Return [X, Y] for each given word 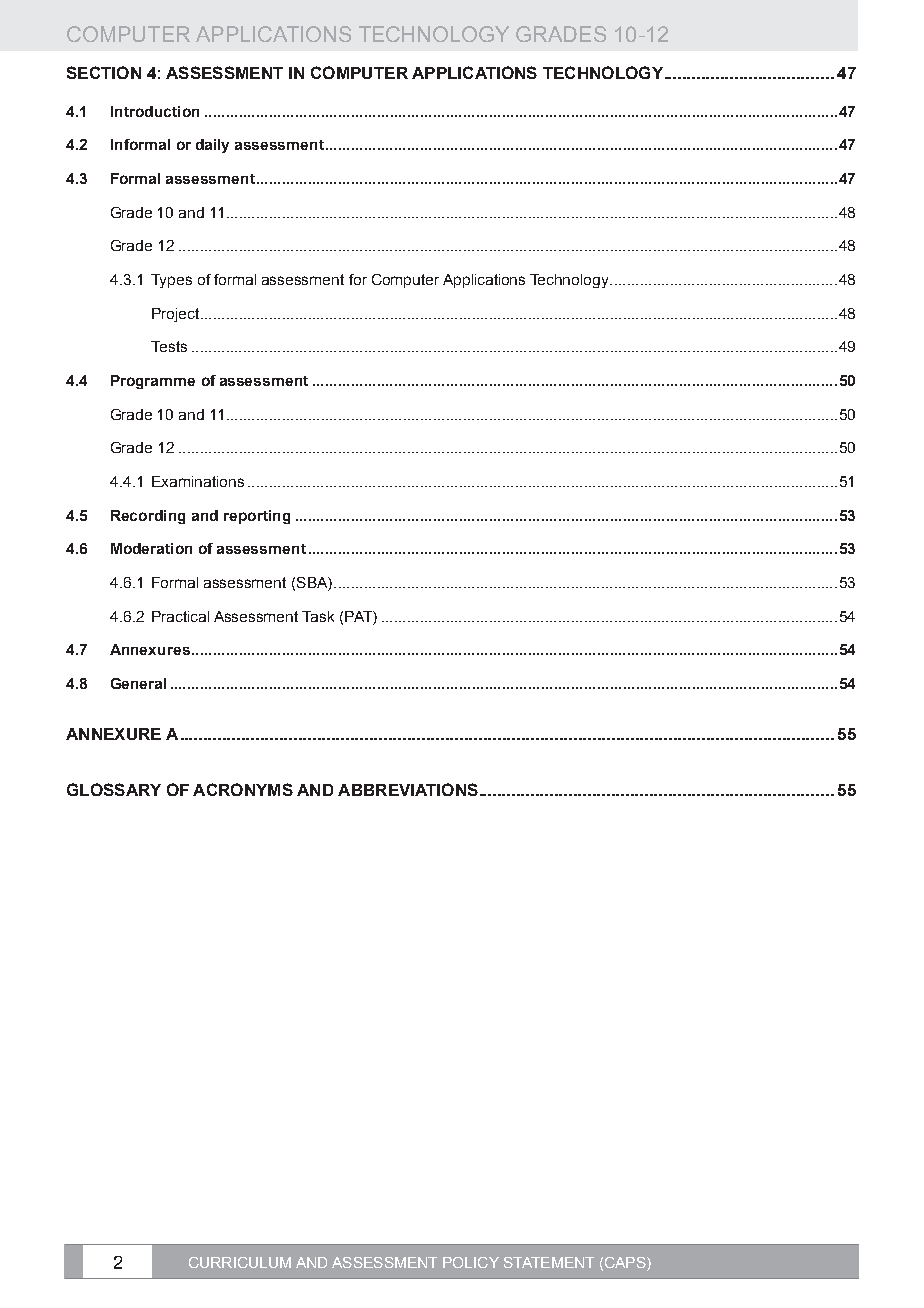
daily [212, 146]
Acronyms [243, 789]
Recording [148, 517]
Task [318, 616]
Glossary [114, 789]
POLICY [471, 1262]
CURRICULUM [240, 1262]
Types [171, 281]
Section [104, 72]
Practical [180, 616]
